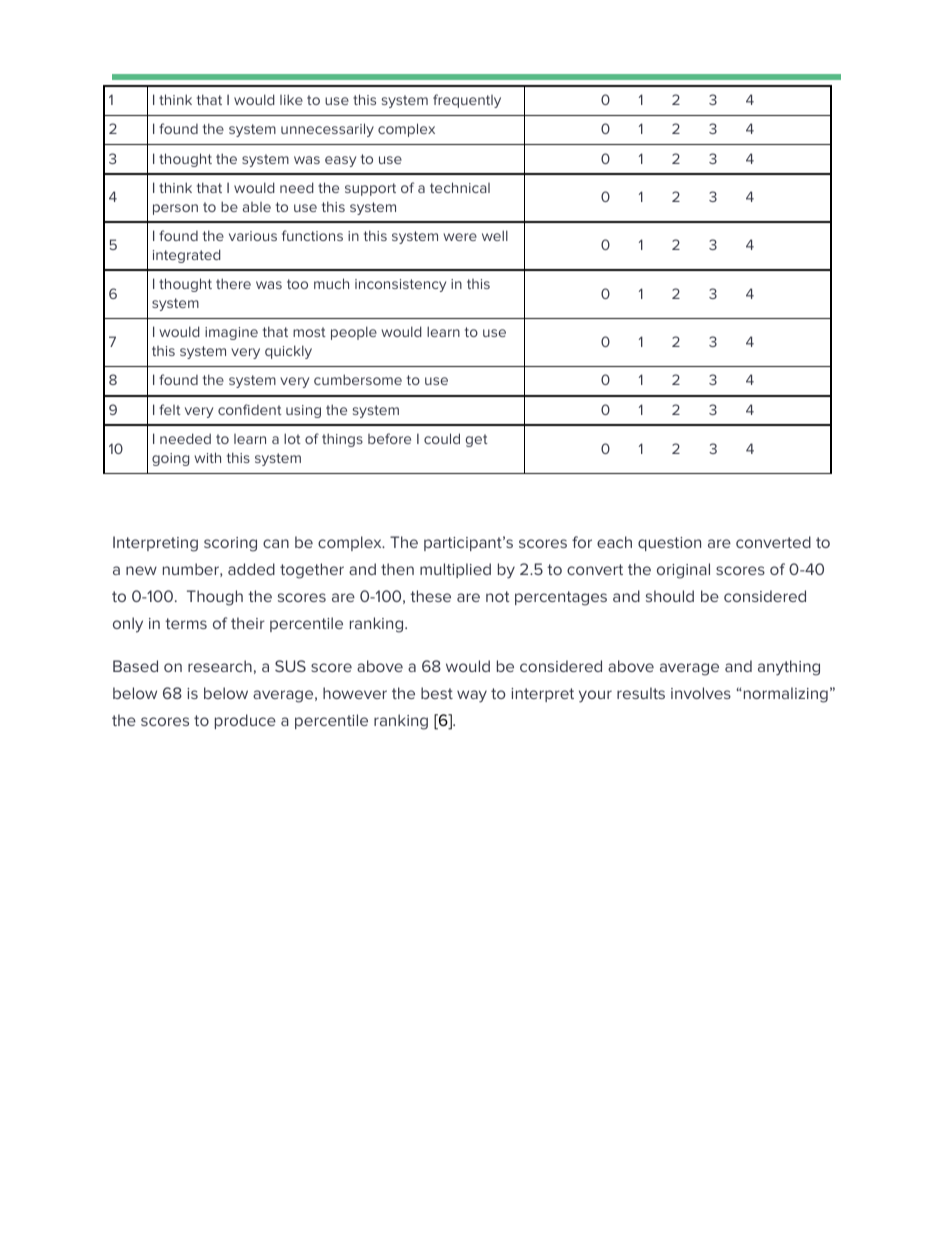 The image size is (952, 1233). What do you see at coordinates (669, 544) in the screenshot?
I see `question` at bounding box center [669, 544].
